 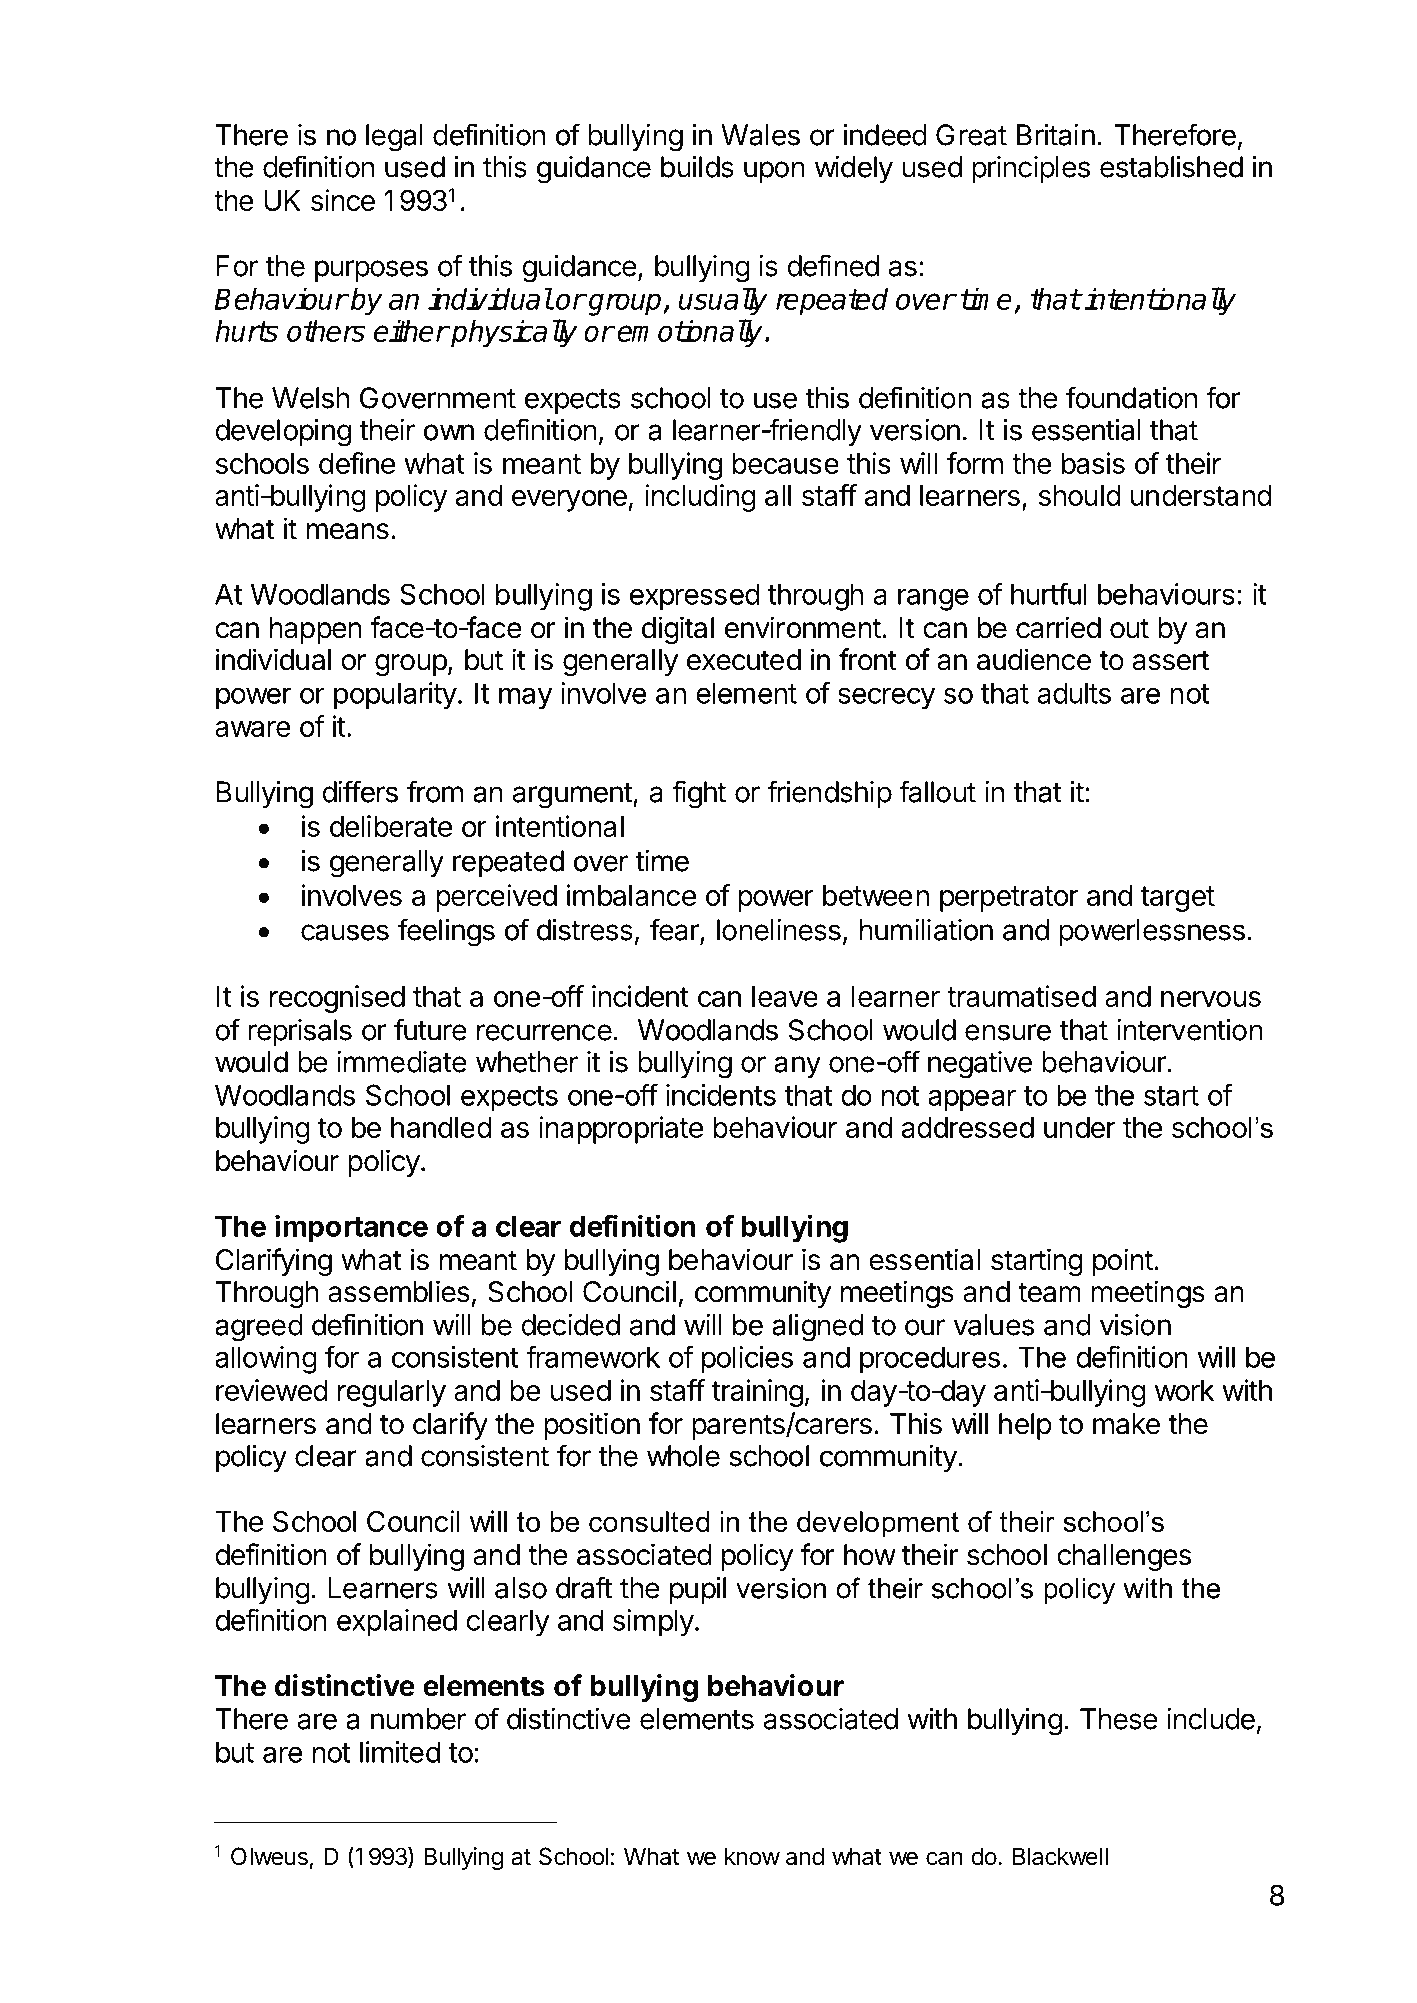 I want to click on leave, so click(x=785, y=996).
